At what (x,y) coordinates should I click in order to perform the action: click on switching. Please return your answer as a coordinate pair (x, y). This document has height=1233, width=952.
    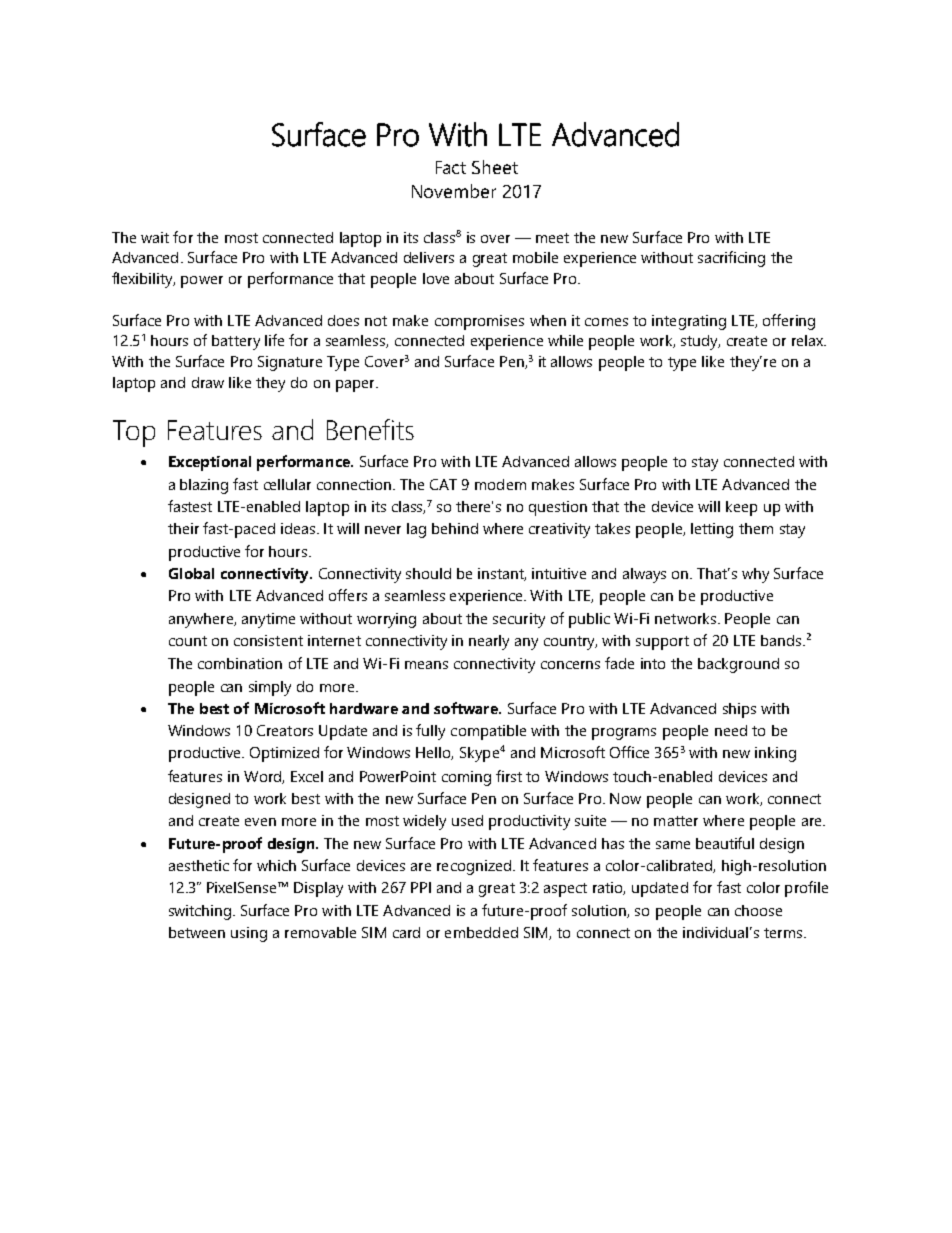
    Looking at the image, I should click on (201, 912).
